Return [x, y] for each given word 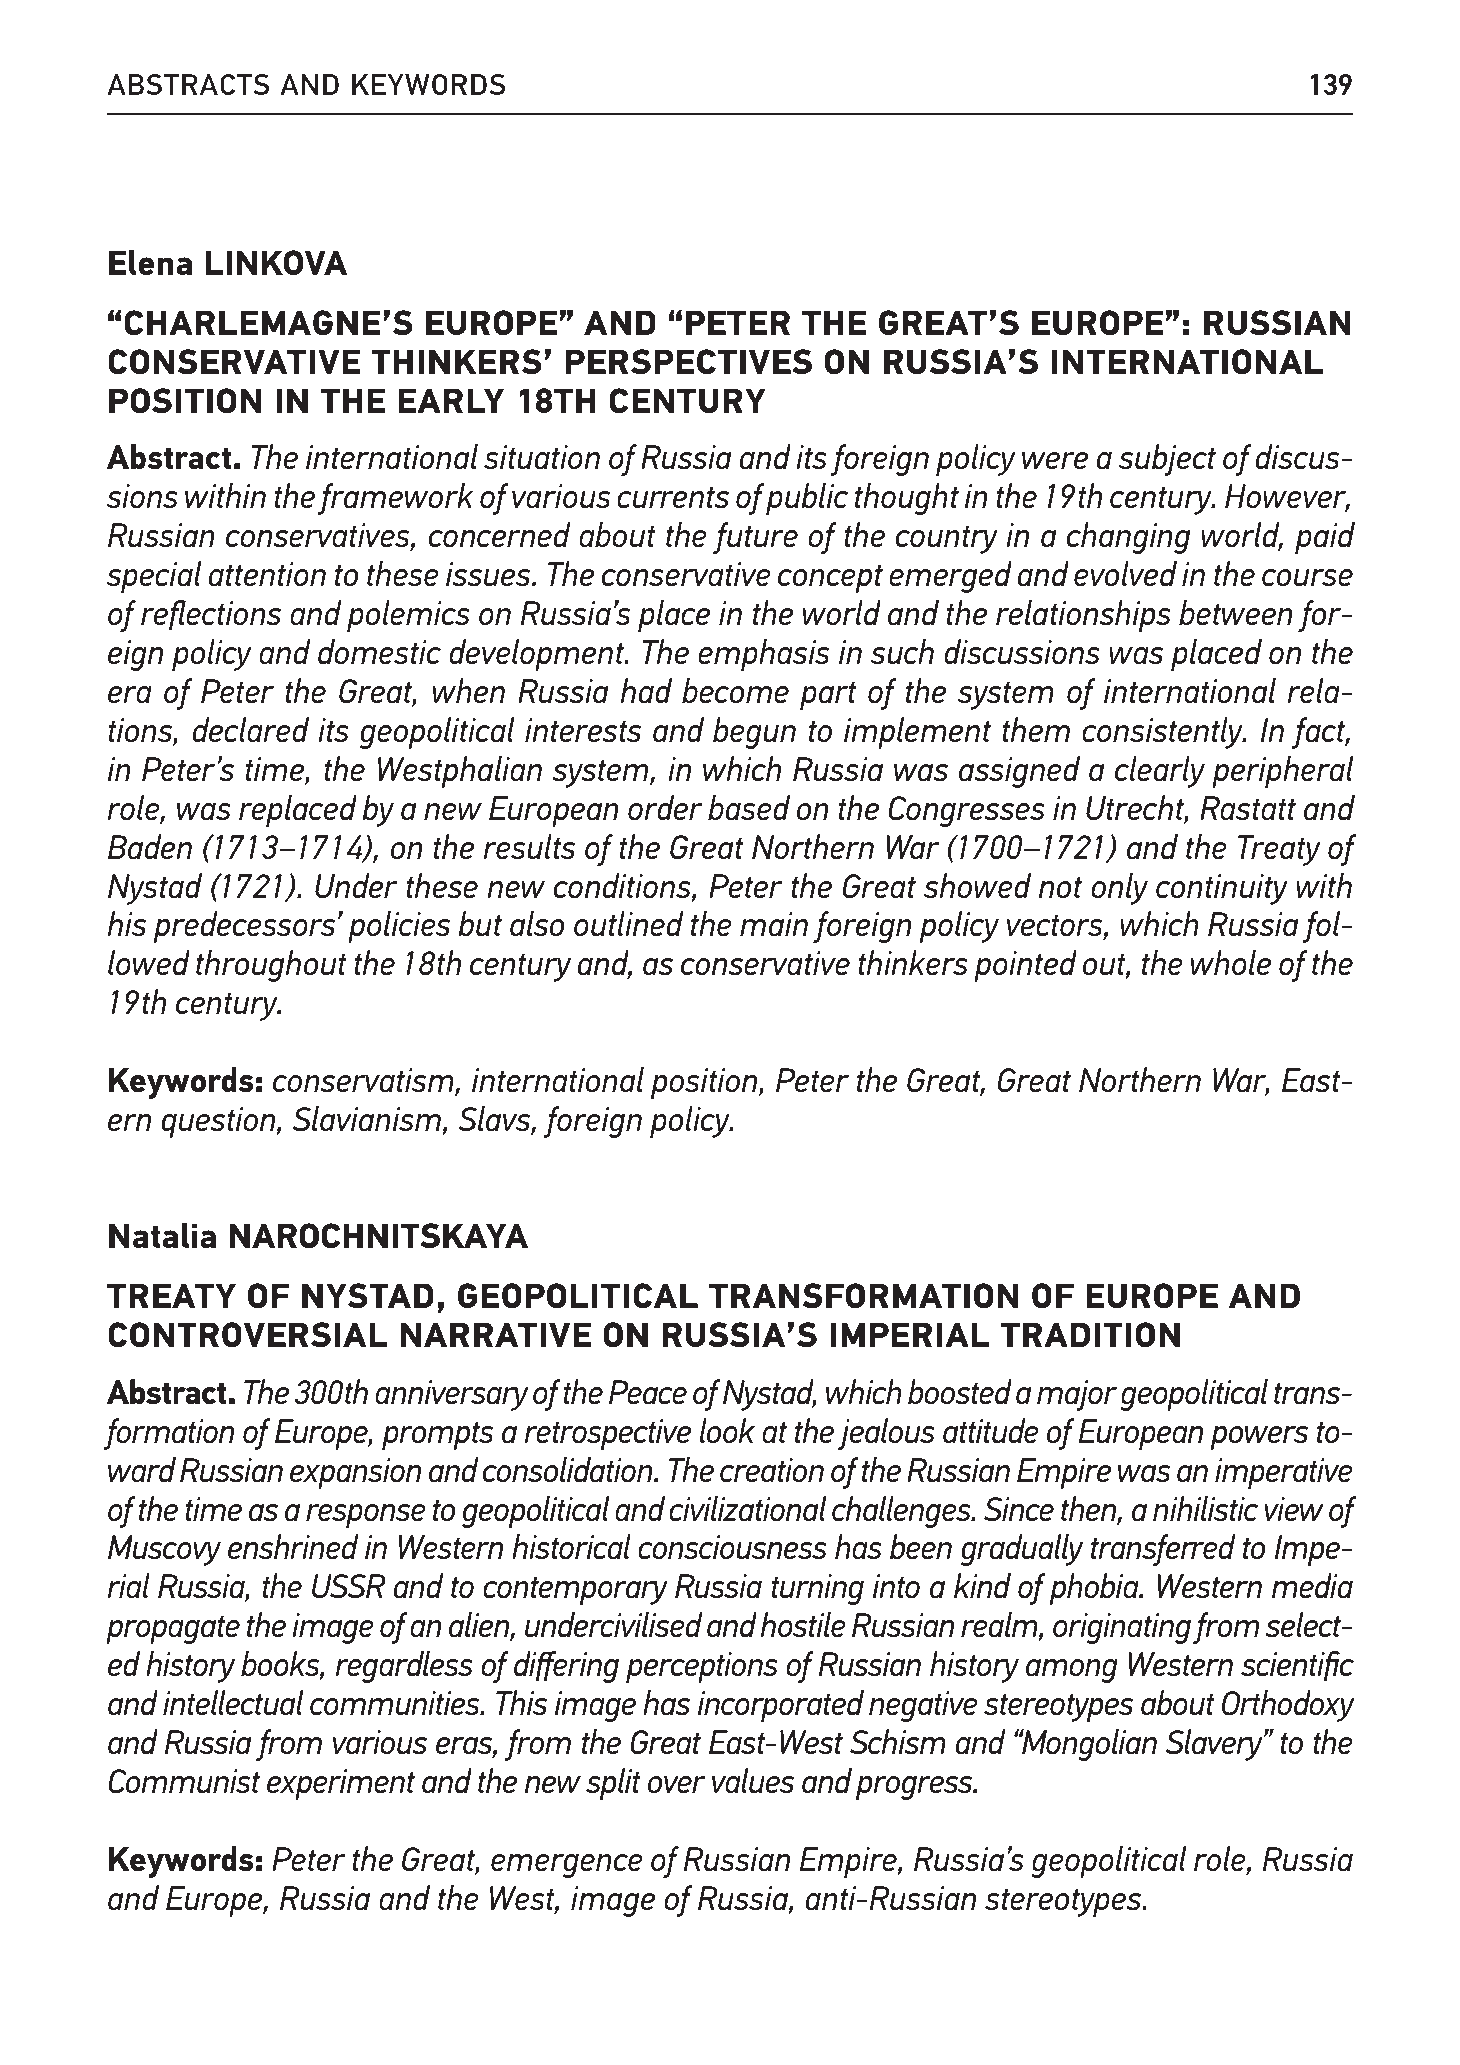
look [727, 1430]
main [774, 924]
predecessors [244, 927]
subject [1167, 460]
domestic [379, 651]
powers [1259, 1438]
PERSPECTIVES [689, 361]
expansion [355, 1473]
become [735, 690]
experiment [341, 1784]
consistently [1163, 733]
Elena [150, 262]
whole [1230, 962]
